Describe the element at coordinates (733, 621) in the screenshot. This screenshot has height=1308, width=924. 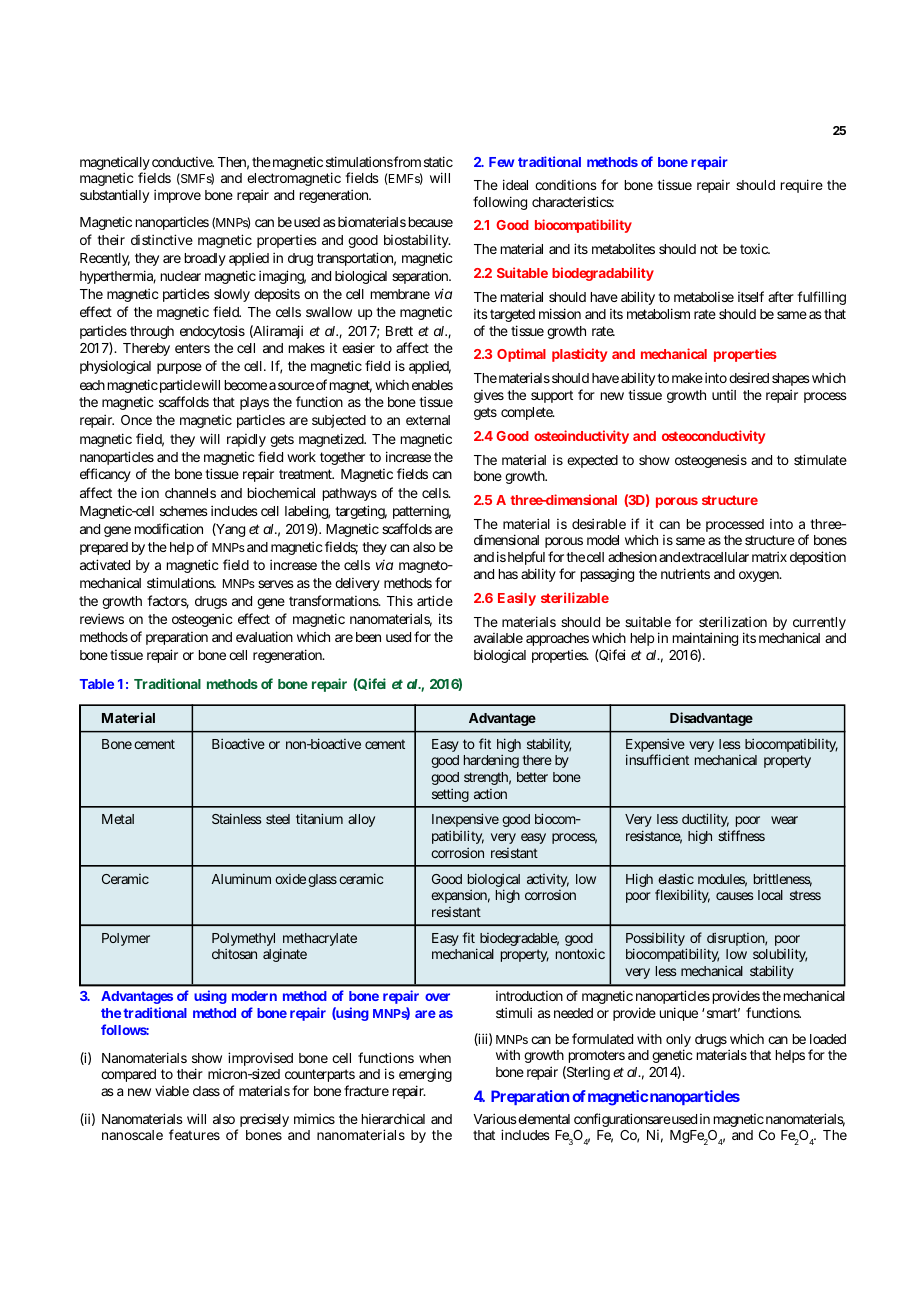
I see `sterilization` at that location.
